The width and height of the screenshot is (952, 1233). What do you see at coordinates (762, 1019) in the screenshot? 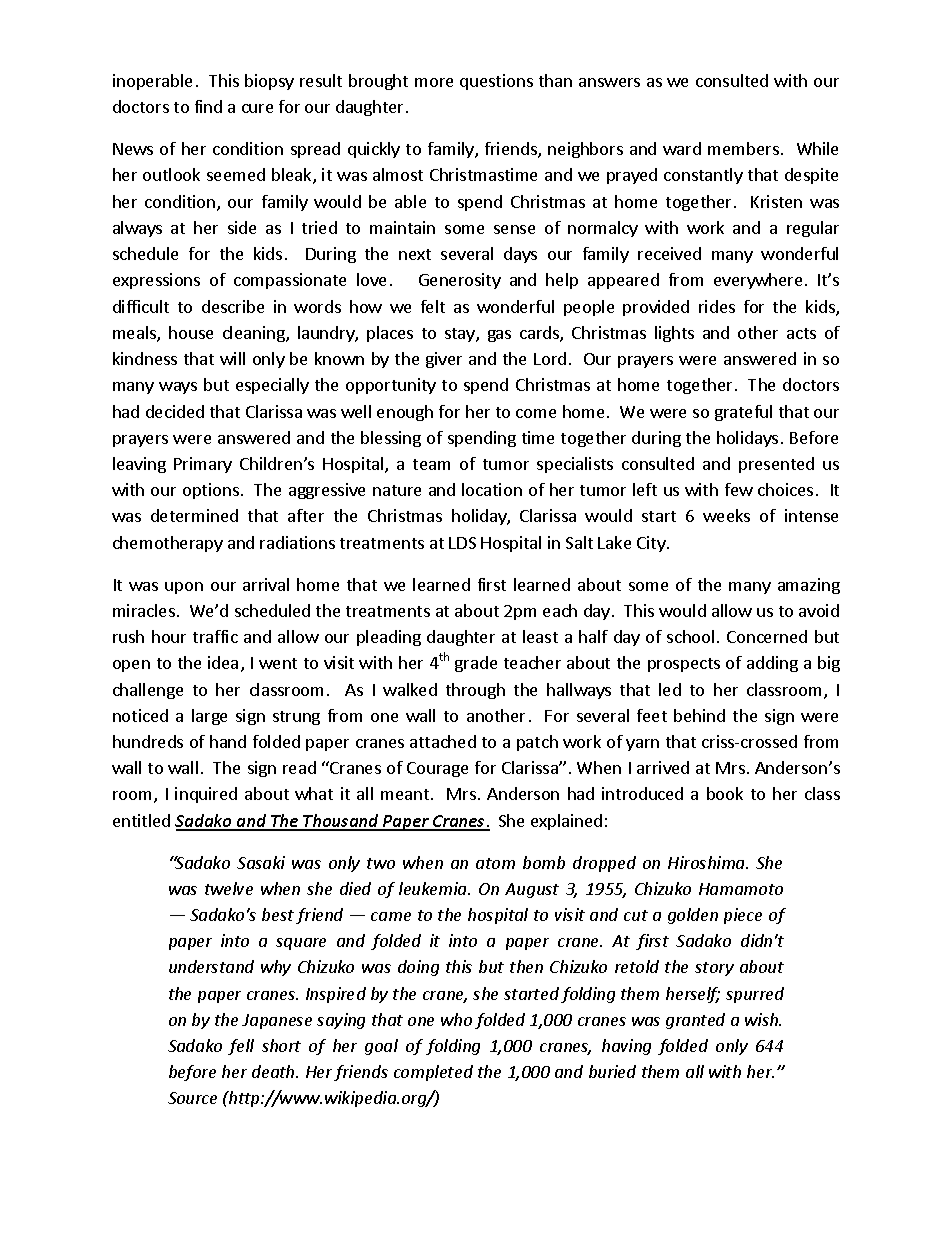
I see `wish` at bounding box center [762, 1019].
